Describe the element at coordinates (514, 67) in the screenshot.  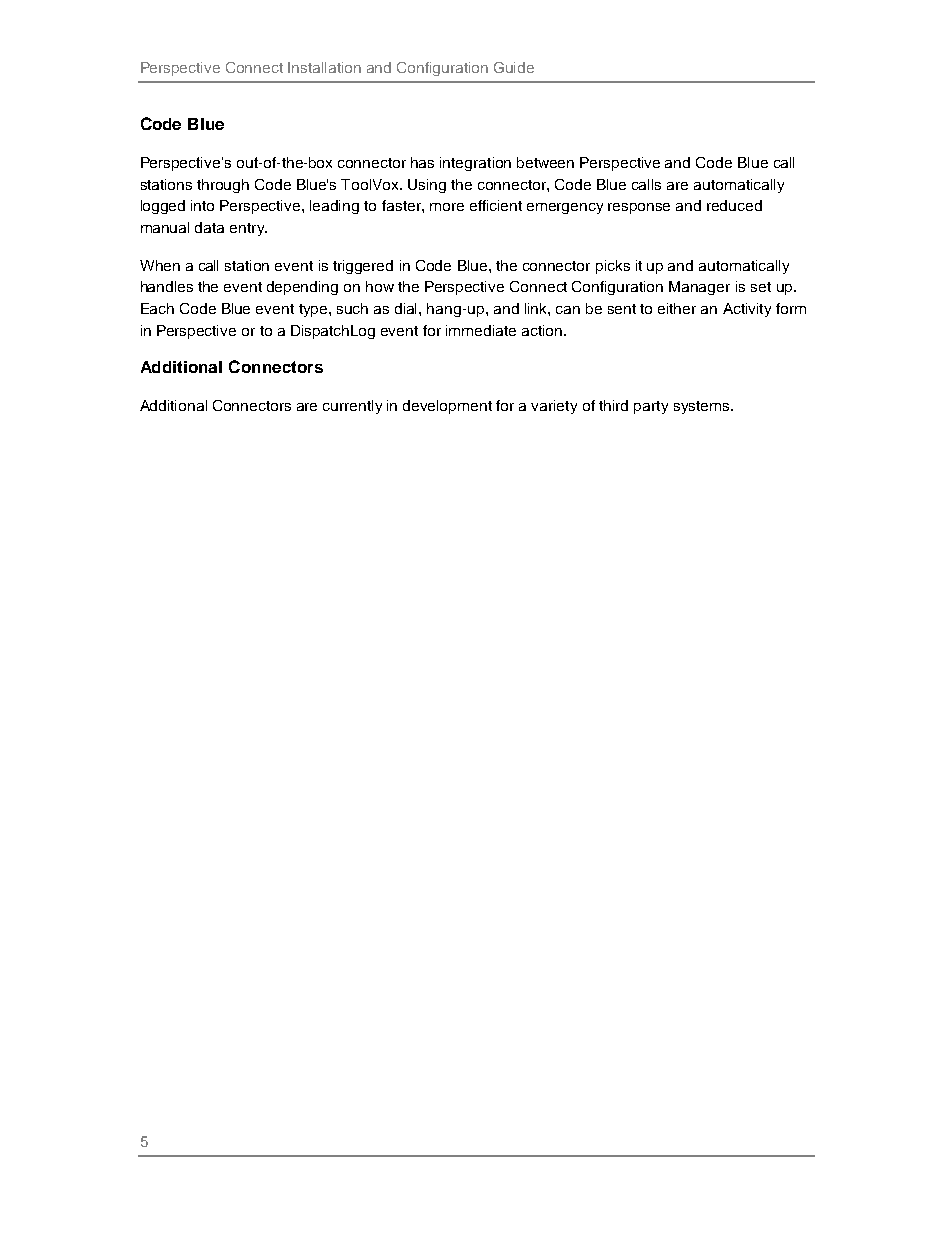
I see `Guide` at that location.
